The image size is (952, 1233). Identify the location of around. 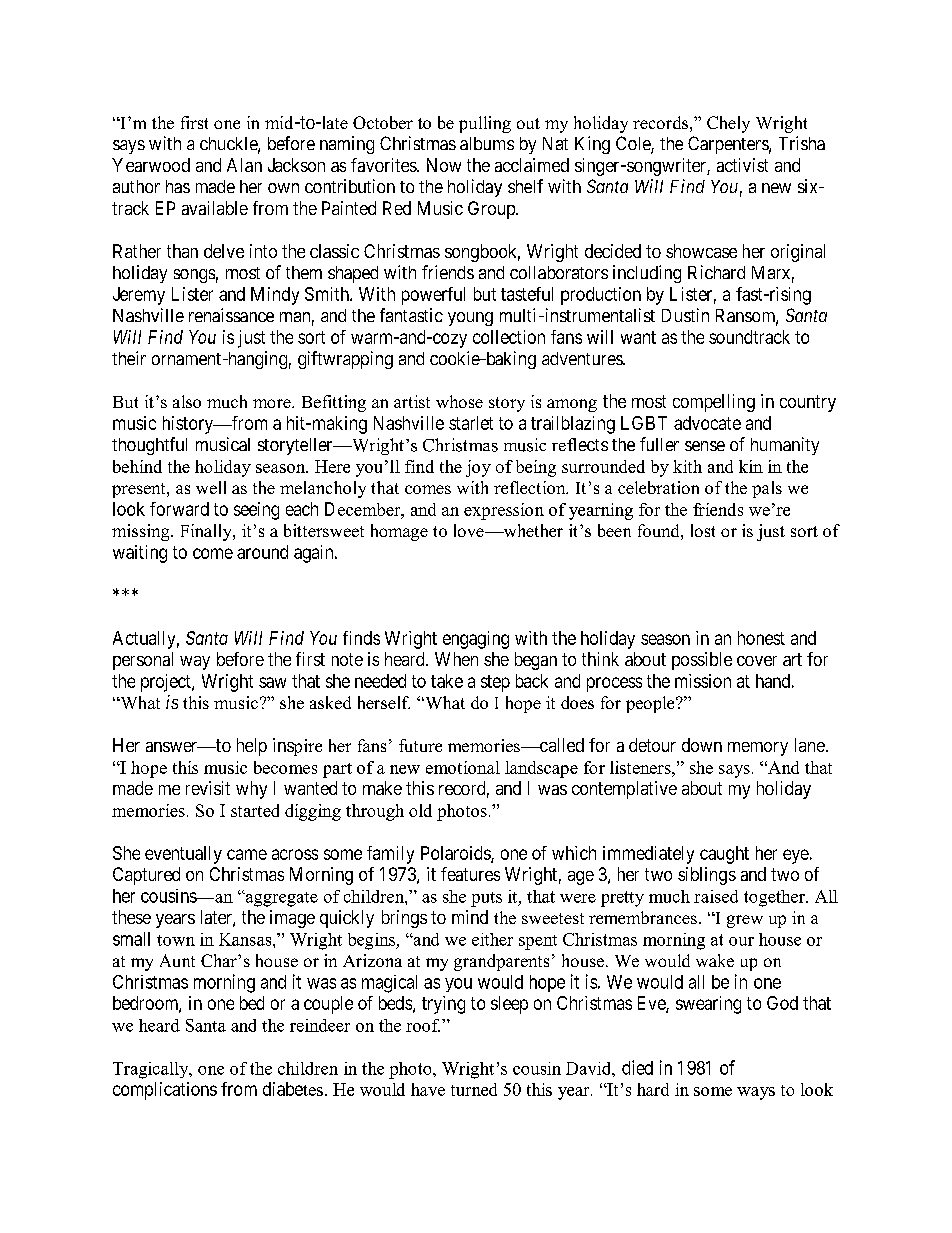
(262, 552).
